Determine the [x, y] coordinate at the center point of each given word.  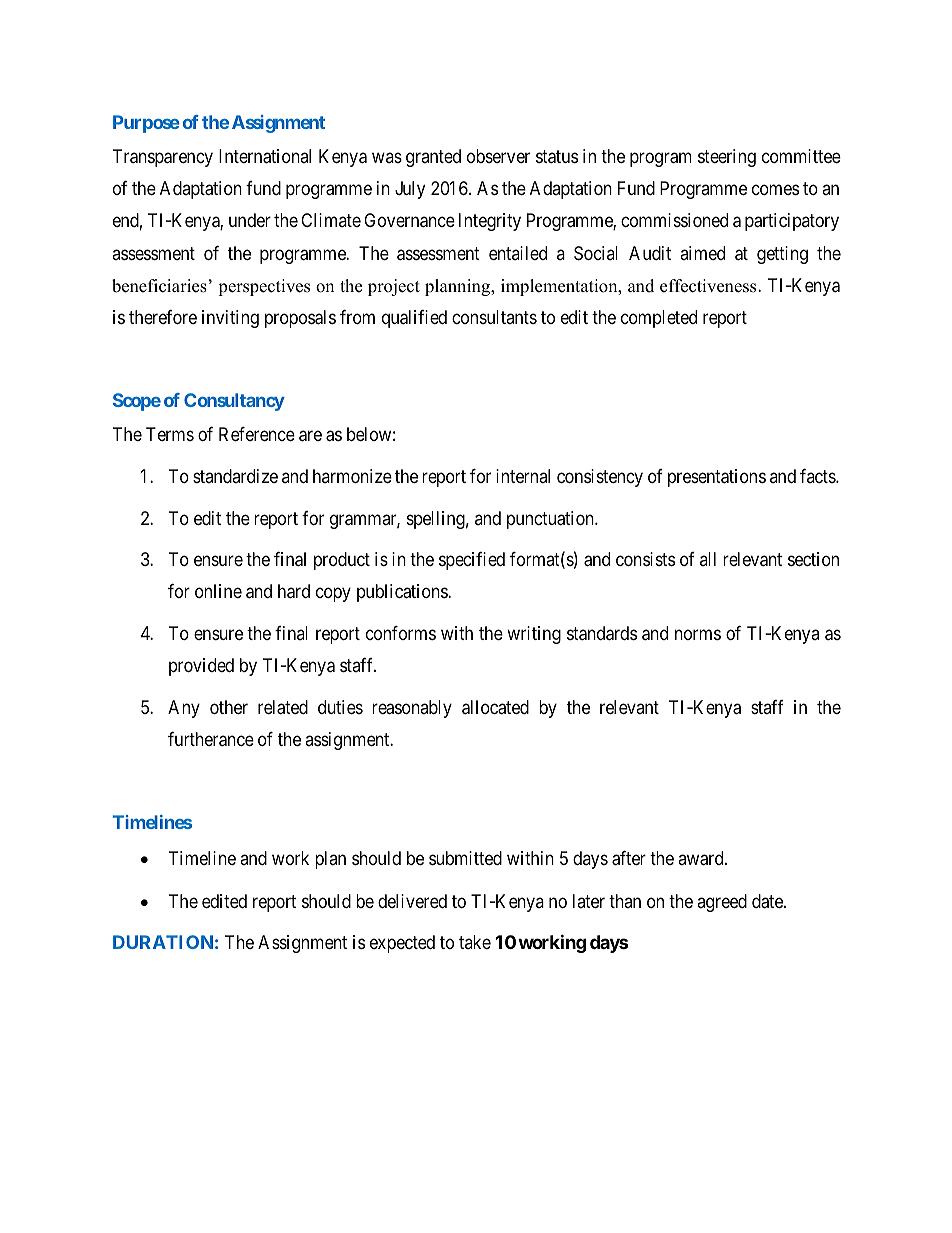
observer [498, 156]
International [265, 156]
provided [201, 667]
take [475, 942]
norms [698, 634]
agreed [722, 903]
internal [523, 476]
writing [534, 635]
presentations [717, 478]
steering [727, 158]
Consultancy [234, 402]
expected [402, 944]
